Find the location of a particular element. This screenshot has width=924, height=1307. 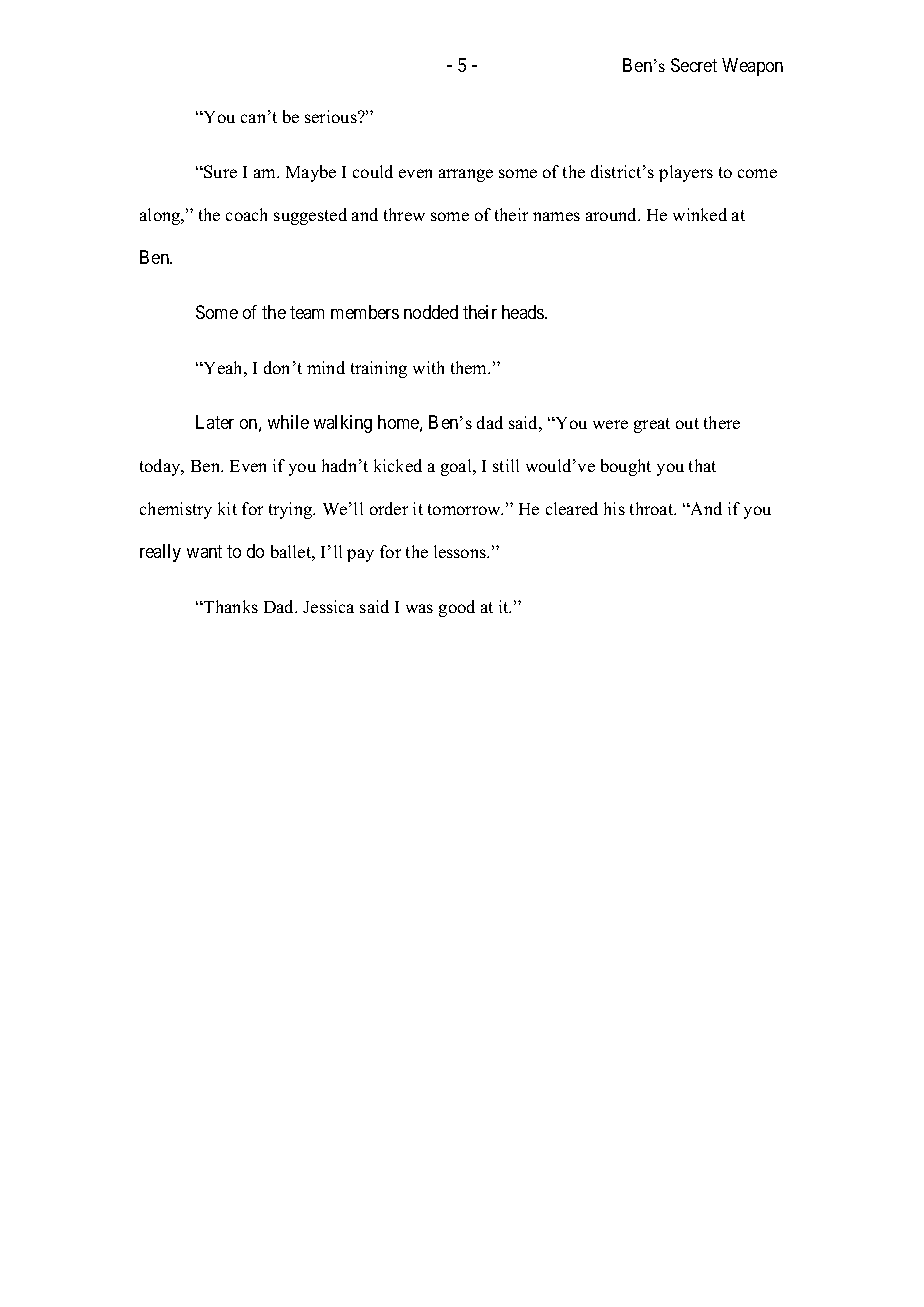

coach is located at coordinates (246, 214).
